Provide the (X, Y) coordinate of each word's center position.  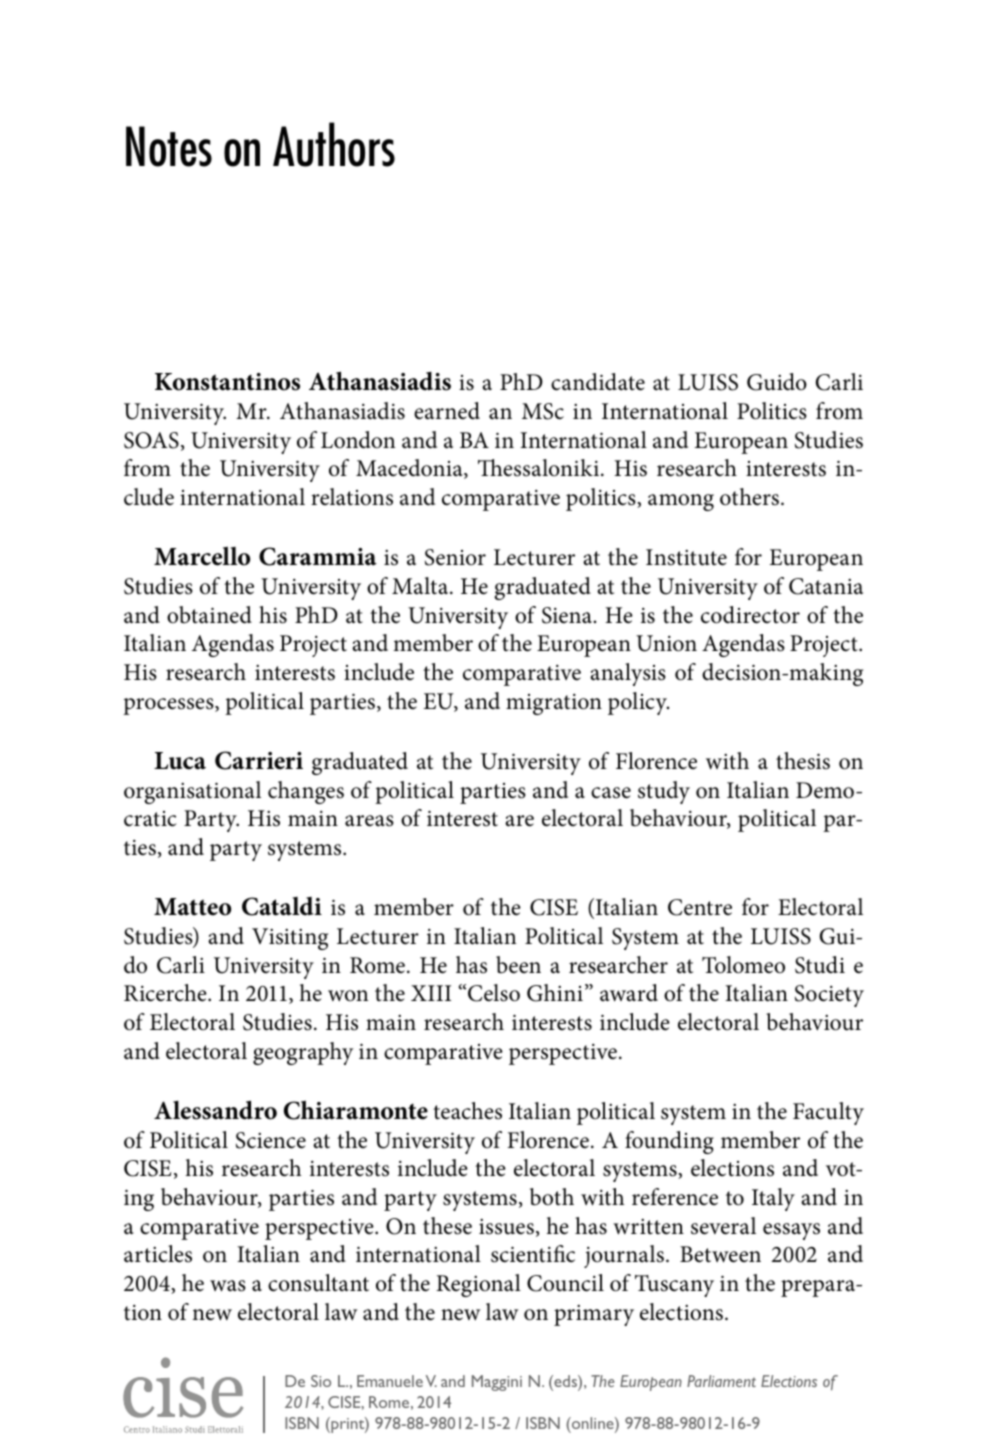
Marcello (202, 556)
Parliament (721, 1381)
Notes (169, 146)
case (611, 793)
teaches (467, 1111)
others (749, 497)
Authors (334, 144)
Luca (180, 761)
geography (303, 1053)
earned (447, 411)
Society (829, 996)
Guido (777, 382)
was (228, 1286)
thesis (803, 761)
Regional (478, 1285)
